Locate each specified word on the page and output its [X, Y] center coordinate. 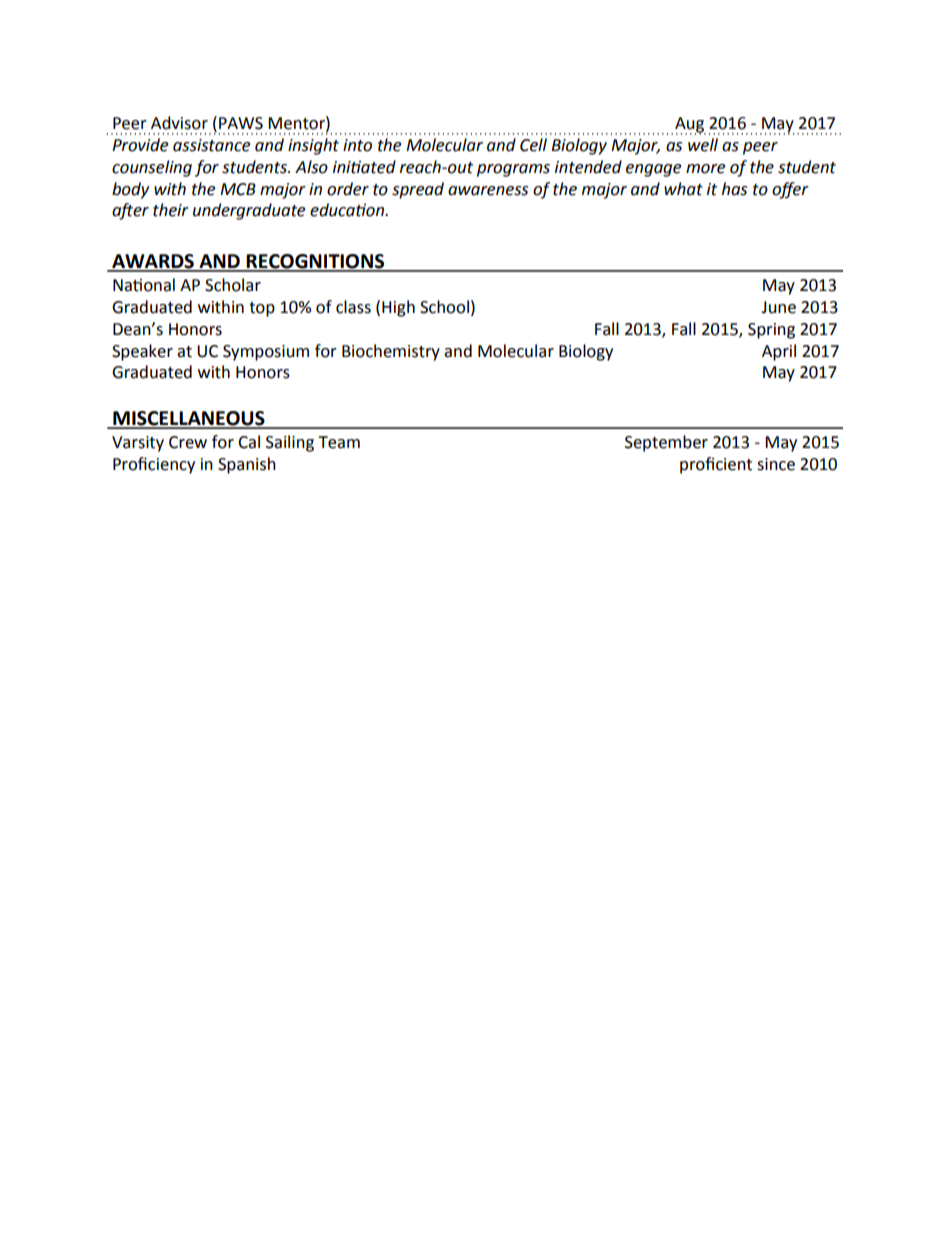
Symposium [266, 353]
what [683, 189]
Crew [188, 442]
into [357, 145]
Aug [690, 126]
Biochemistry [391, 352]
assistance [211, 145]
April [779, 352]
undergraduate [249, 211]
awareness [488, 191]
